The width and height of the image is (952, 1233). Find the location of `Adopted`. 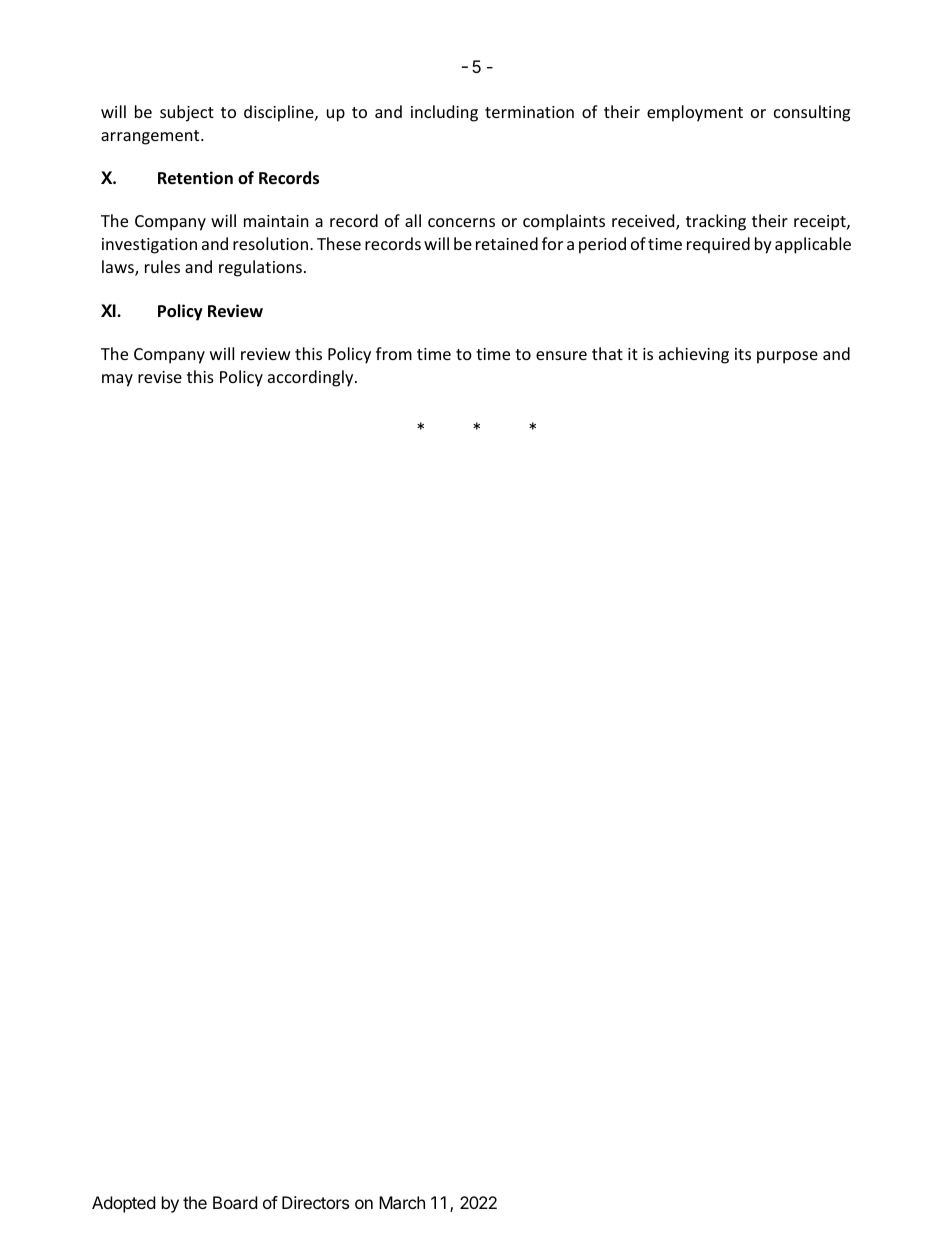

Adopted is located at coordinates (123, 1204).
